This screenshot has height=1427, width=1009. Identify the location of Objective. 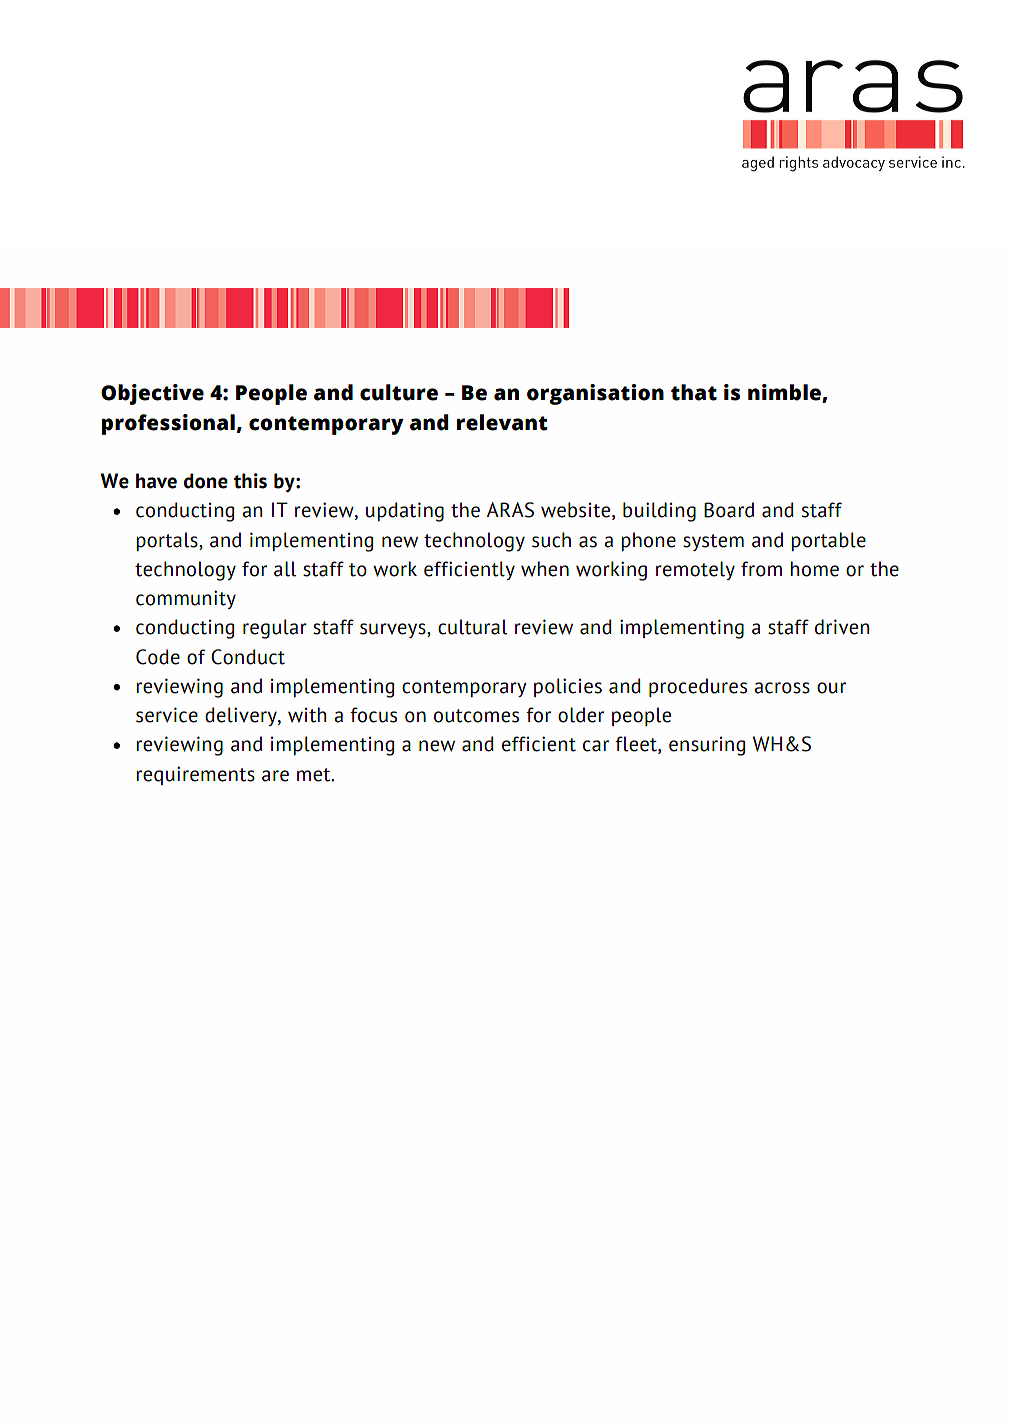
(152, 394).
